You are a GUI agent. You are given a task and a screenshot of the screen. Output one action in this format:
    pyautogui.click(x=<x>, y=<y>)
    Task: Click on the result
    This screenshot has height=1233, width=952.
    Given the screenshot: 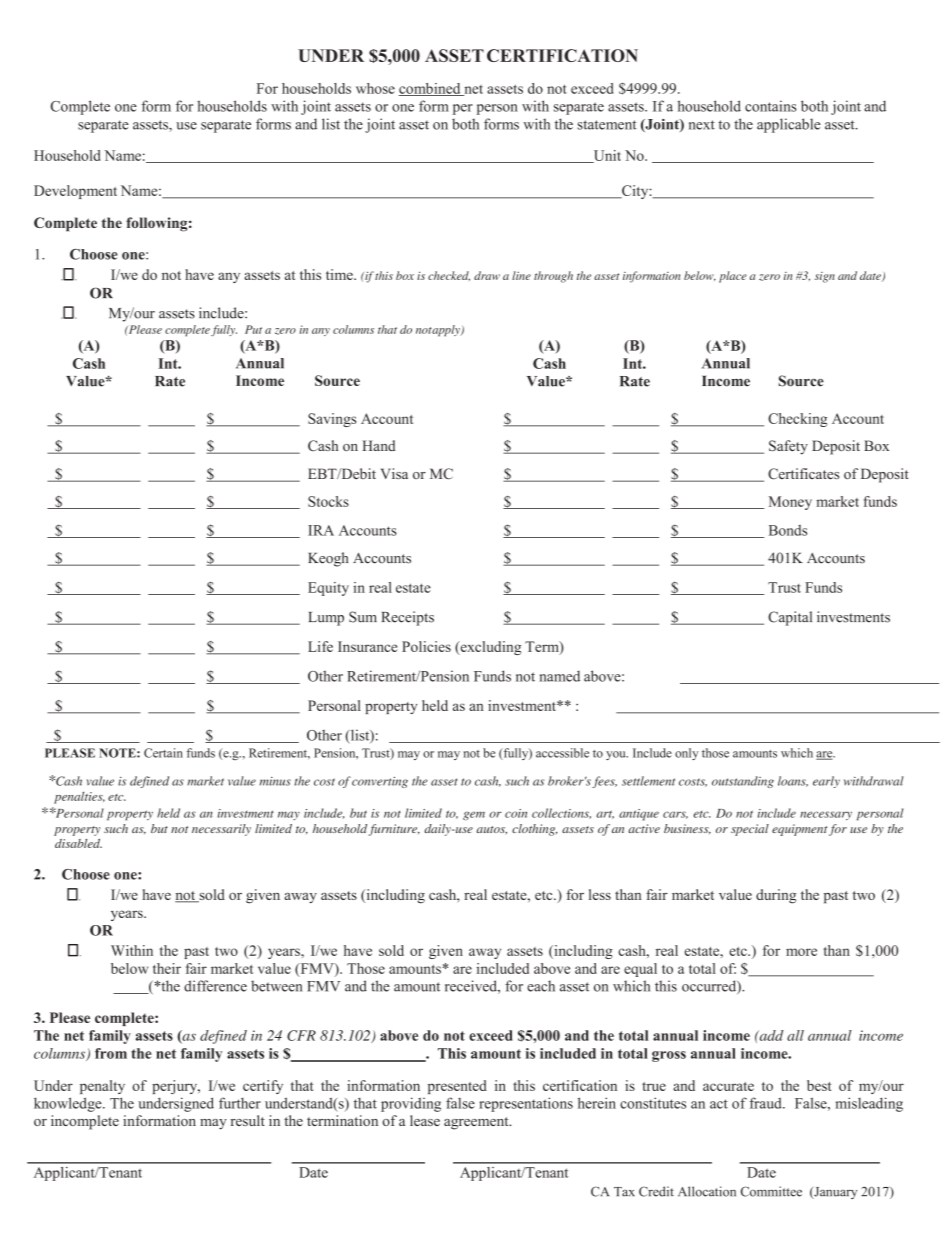 What is the action you would take?
    pyautogui.click(x=247, y=1120)
